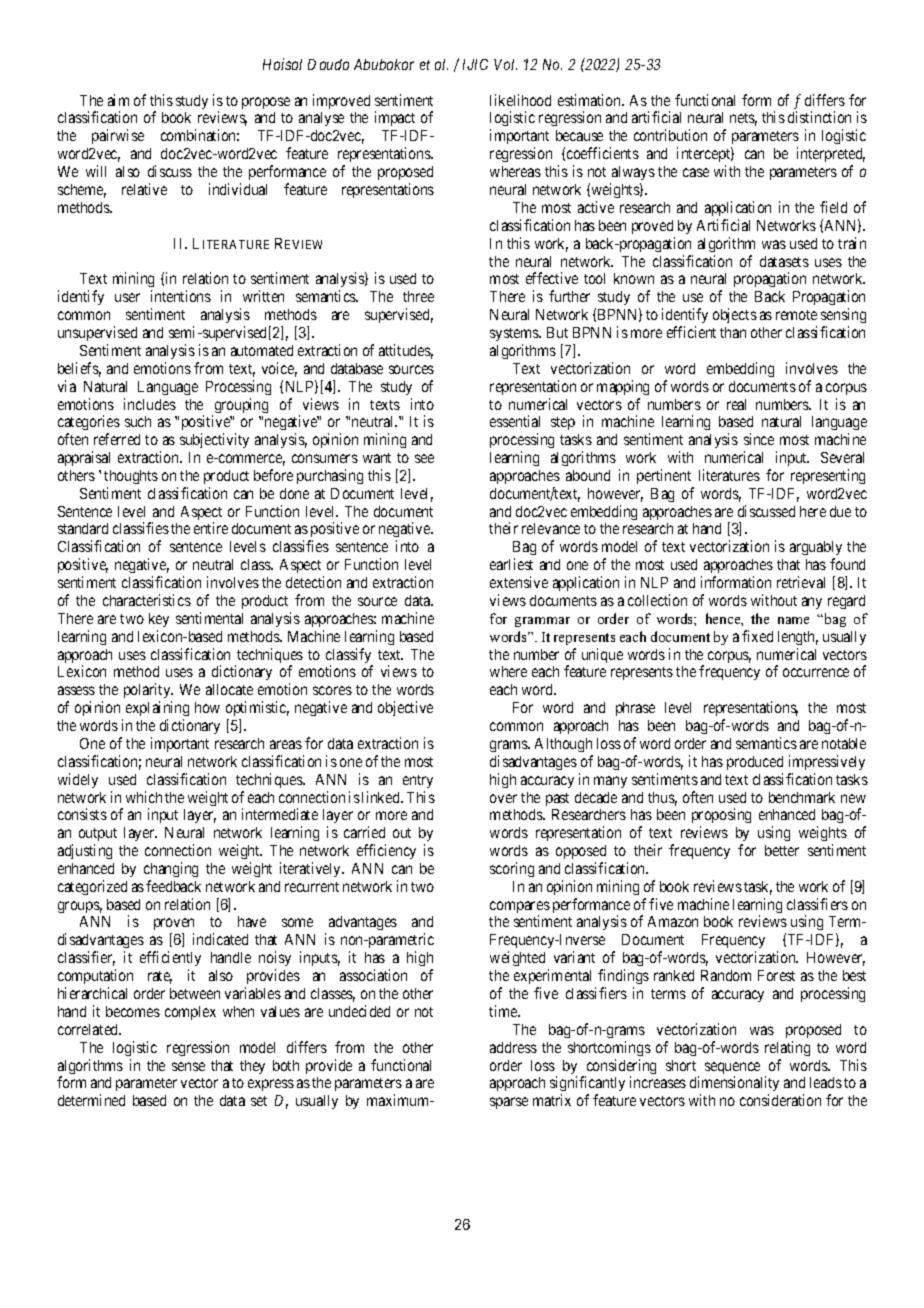  Describe the element at coordinates (519, 582) in the image. I see `extensive` at that location.
